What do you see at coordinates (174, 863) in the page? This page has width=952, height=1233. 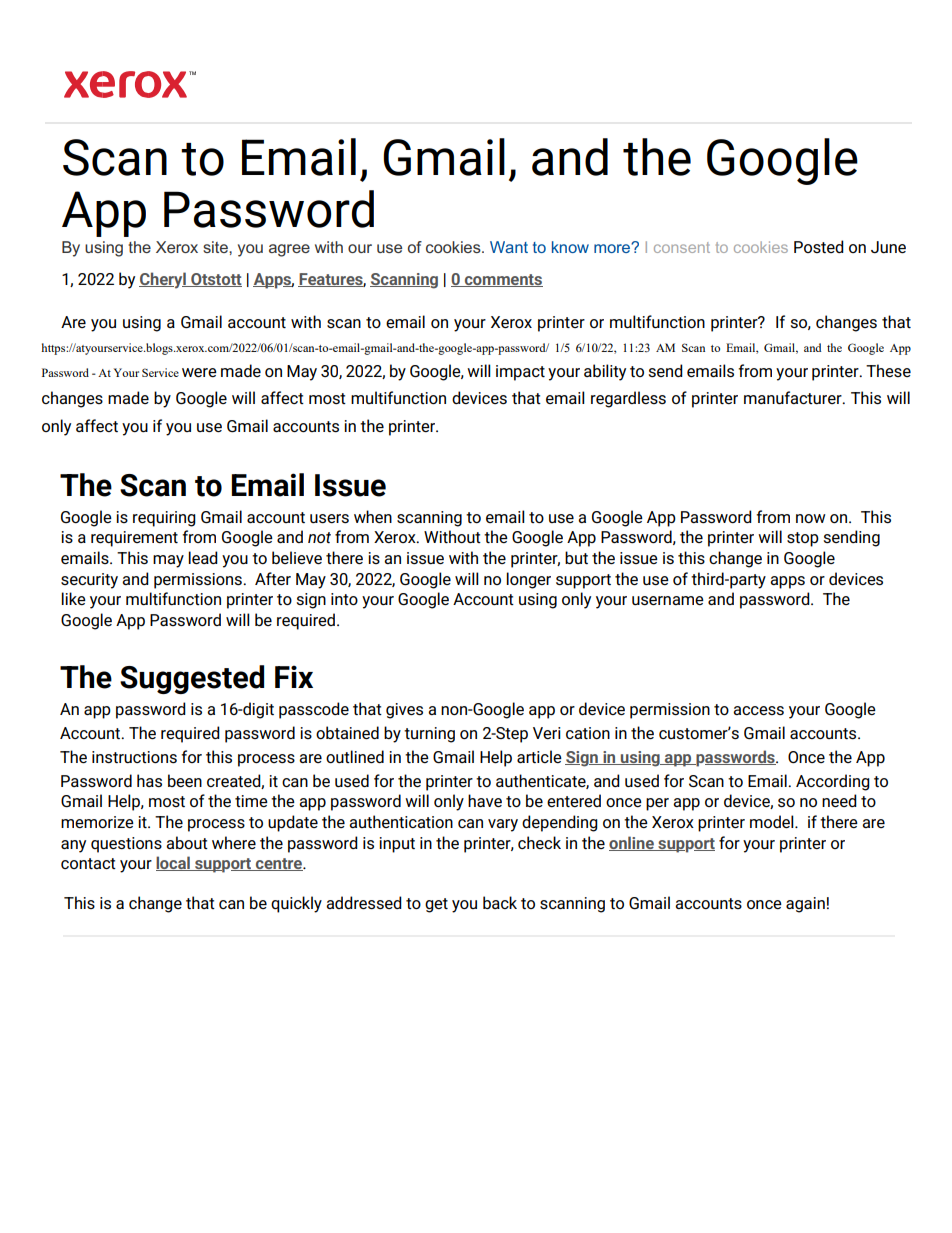 I see `local` at bounding box center [174, 863].
